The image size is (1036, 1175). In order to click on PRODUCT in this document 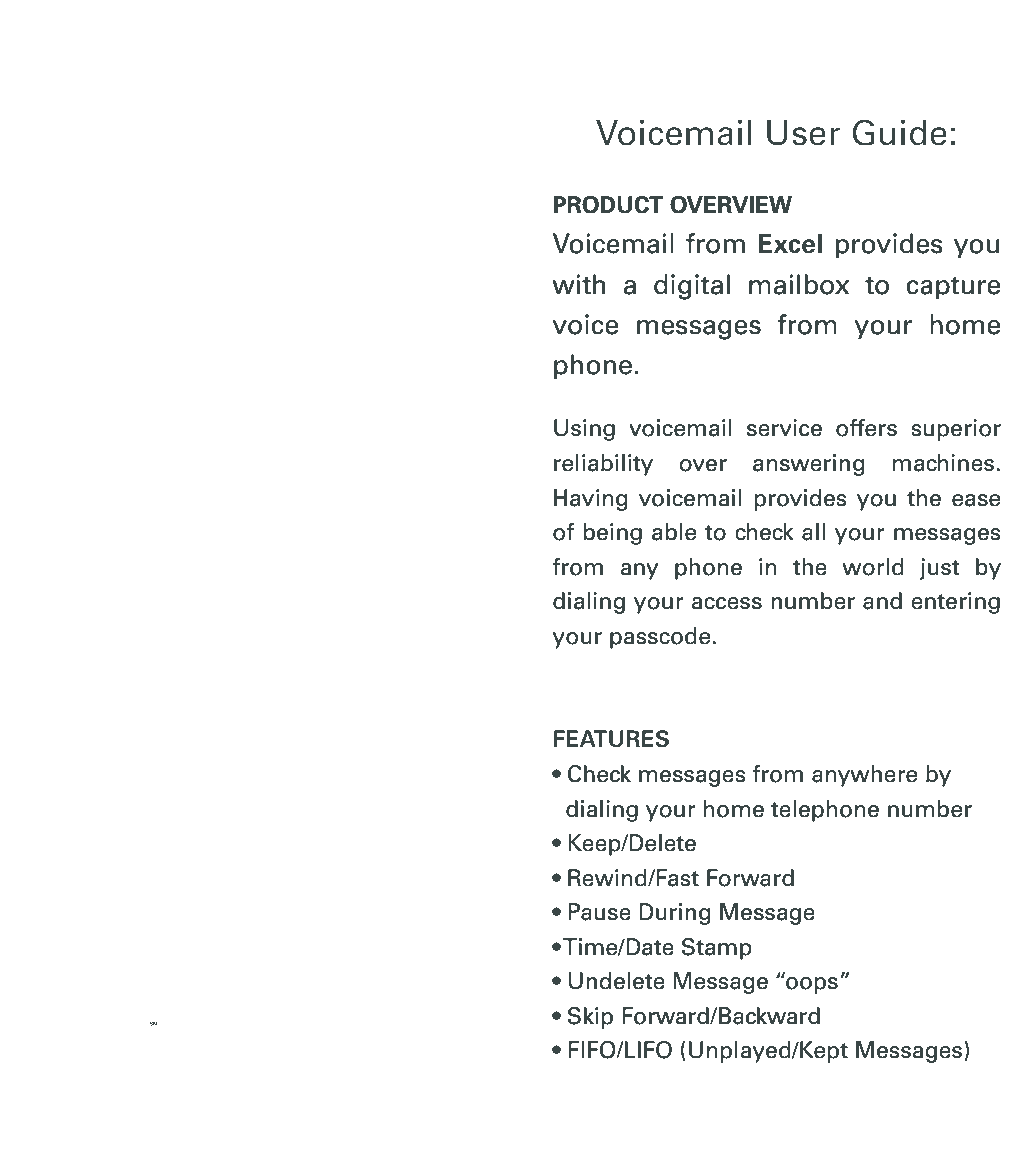, I will do `click(608, 205)`.
